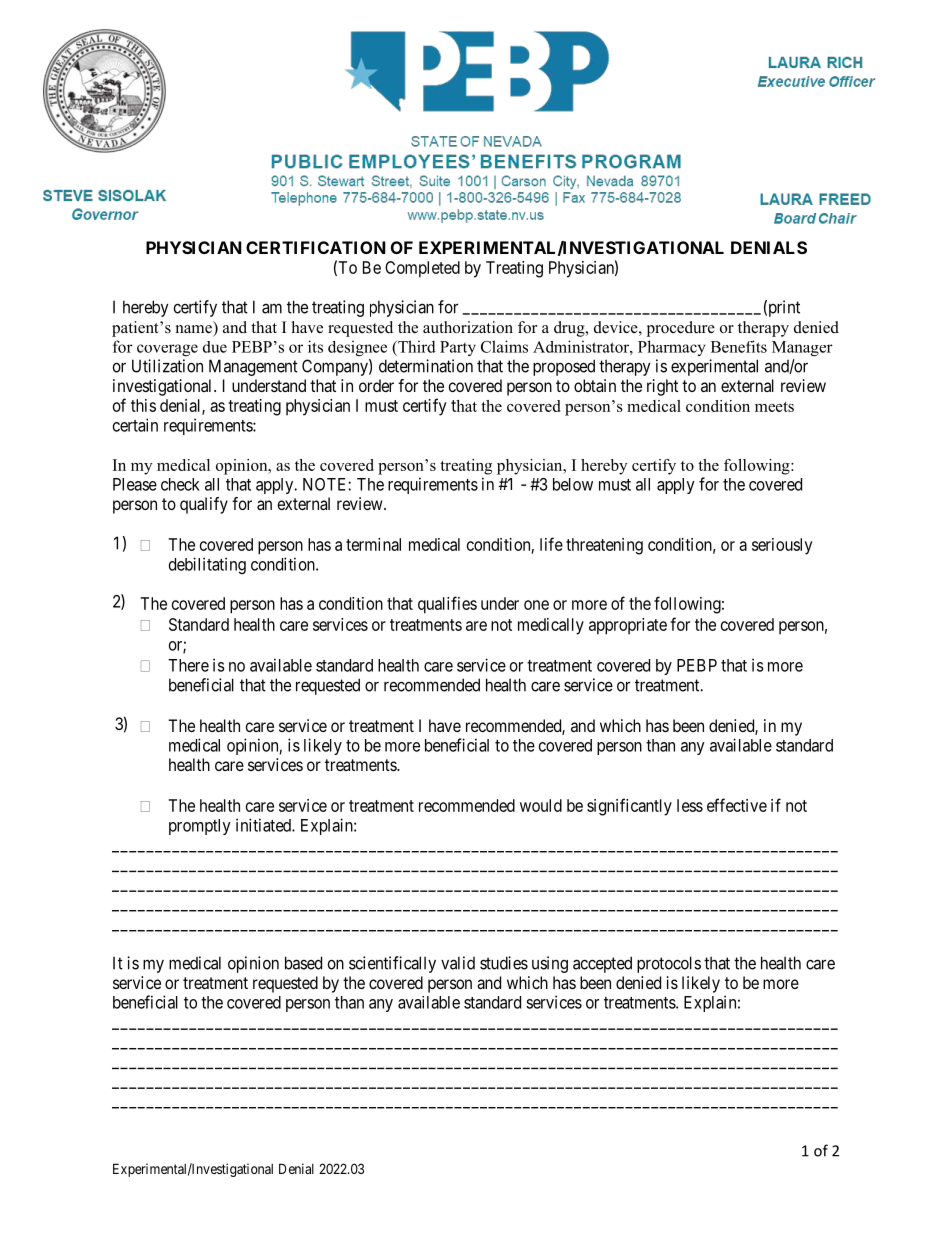  I want to click on CERTIFICATION, so click(316, 247).
